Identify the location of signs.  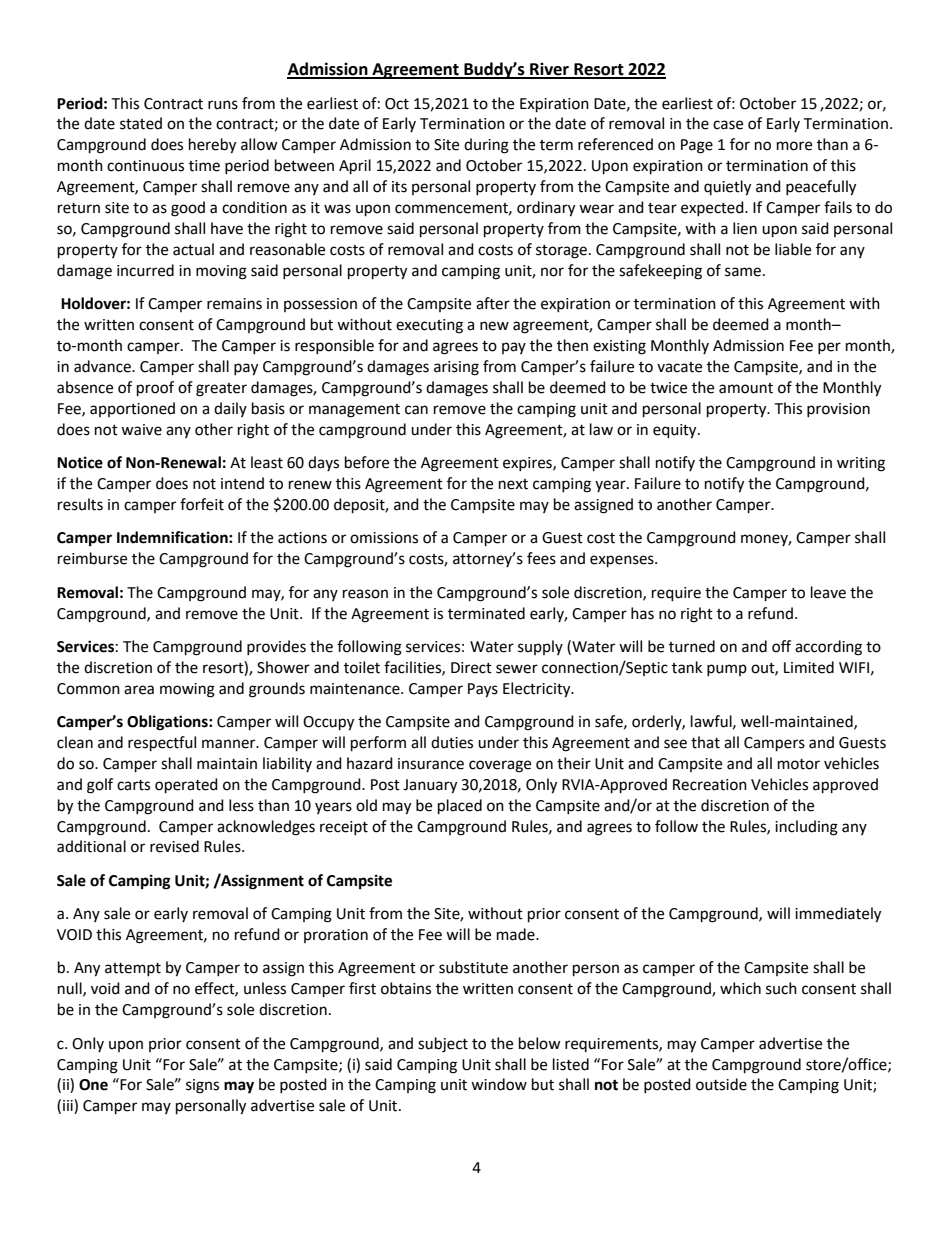
(202, 1086).
